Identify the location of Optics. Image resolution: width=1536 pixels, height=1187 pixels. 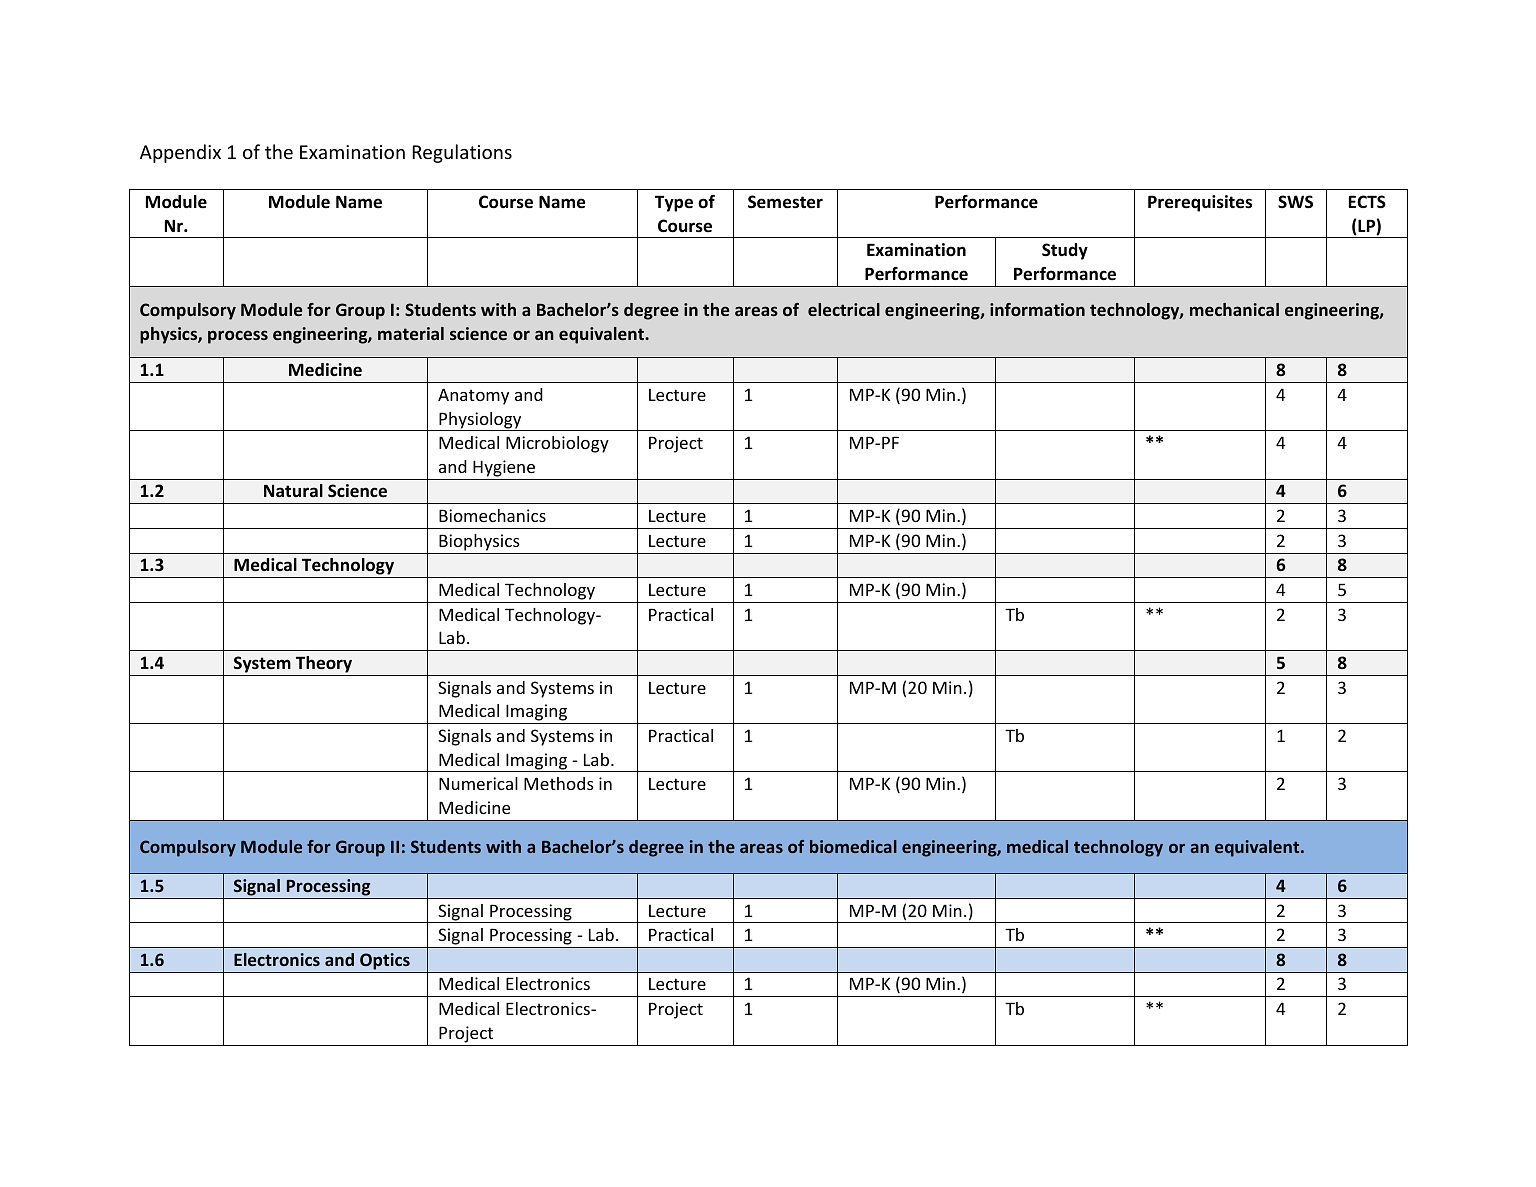
(385, 961).
